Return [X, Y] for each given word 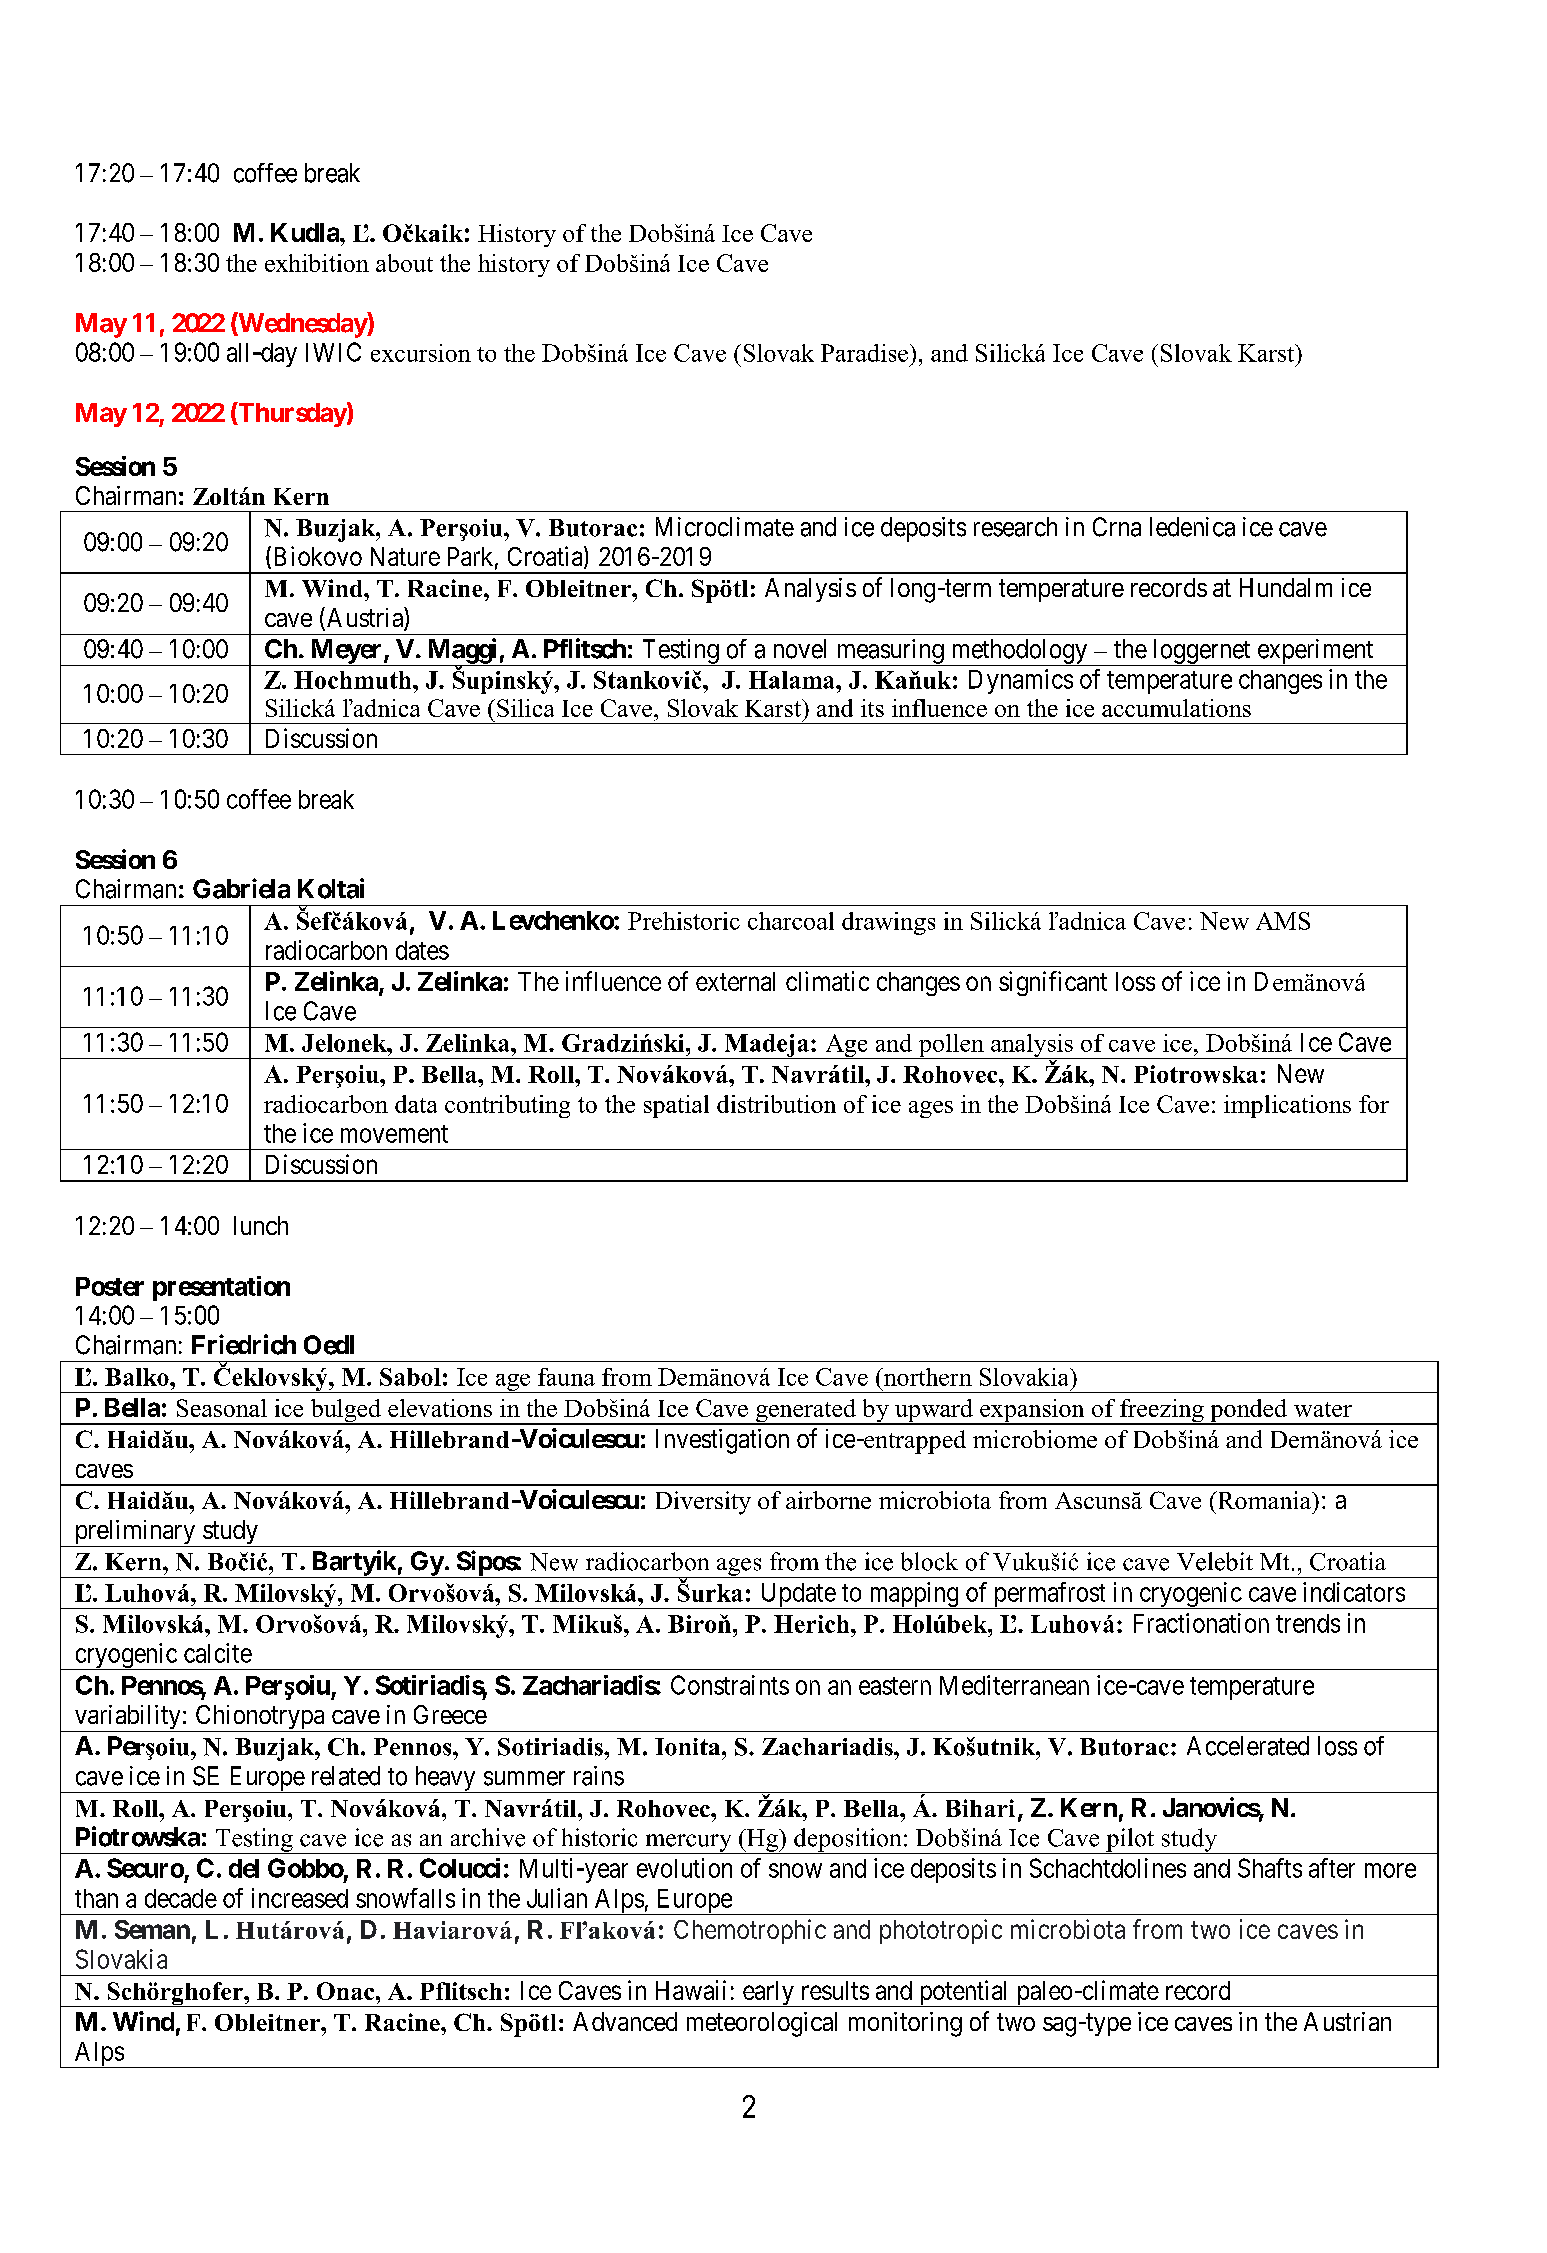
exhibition [317, 263]
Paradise [864, 353]
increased [300, 1898]
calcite [218, 1653]
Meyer [346, 652]
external [735, 981]
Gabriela [241, 888]
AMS [1283, 921]
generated [806, 1412]
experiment [1315, 652]
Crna [1117, 527]
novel [800, 649]
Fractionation [1201, 1623]
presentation [221, 1288]
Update [797, 1596]
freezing [1162, 1412]
